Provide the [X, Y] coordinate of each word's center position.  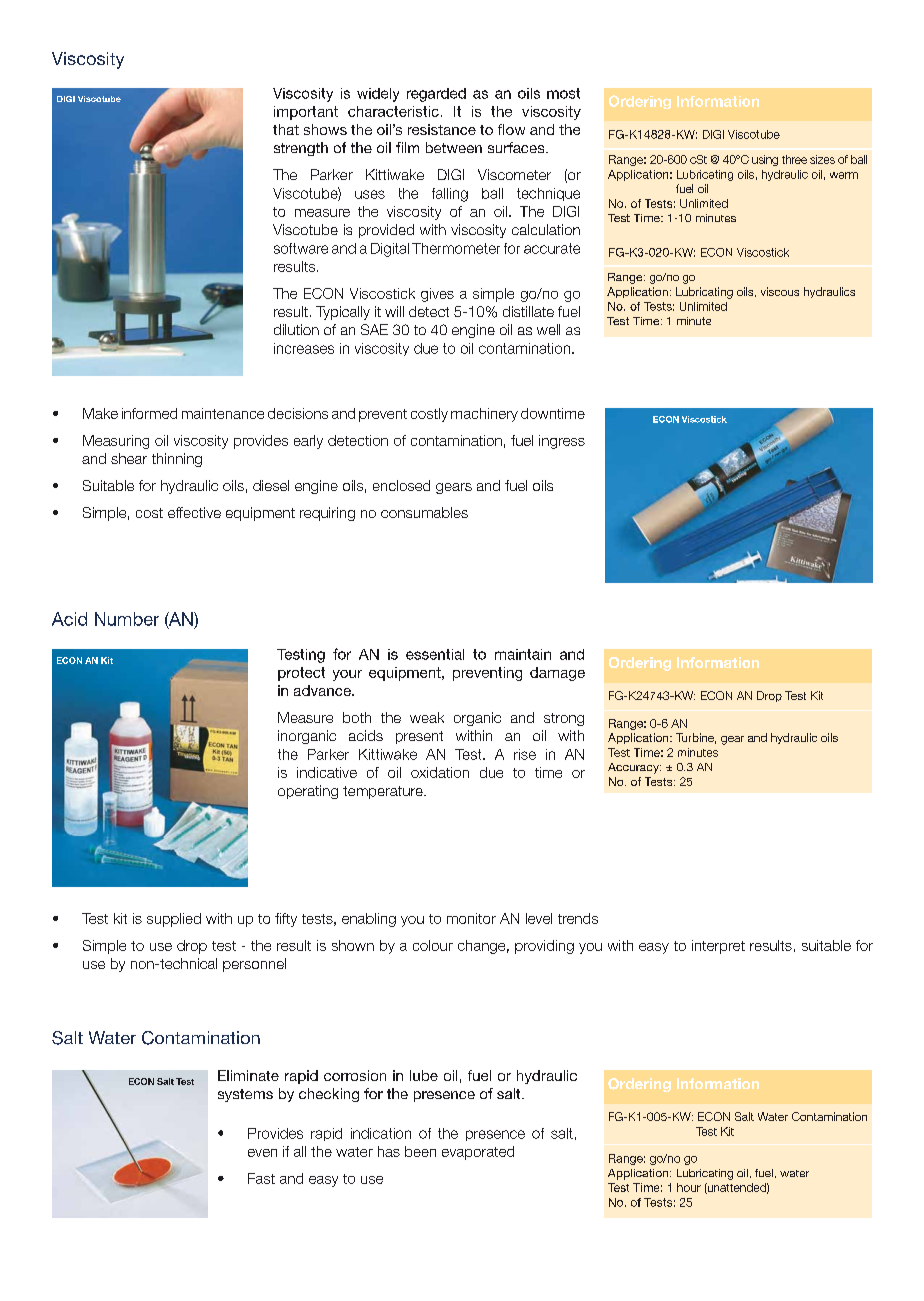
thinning [177, 460]
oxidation [440, 772]
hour [689, 1187]
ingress [562, 442]
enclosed [401, 485]
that [286, 129]
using [765, 160]
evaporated [478, 1153]
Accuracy [634, 768]
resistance [442, 129]
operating [308, 792]
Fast [261, 1178]
